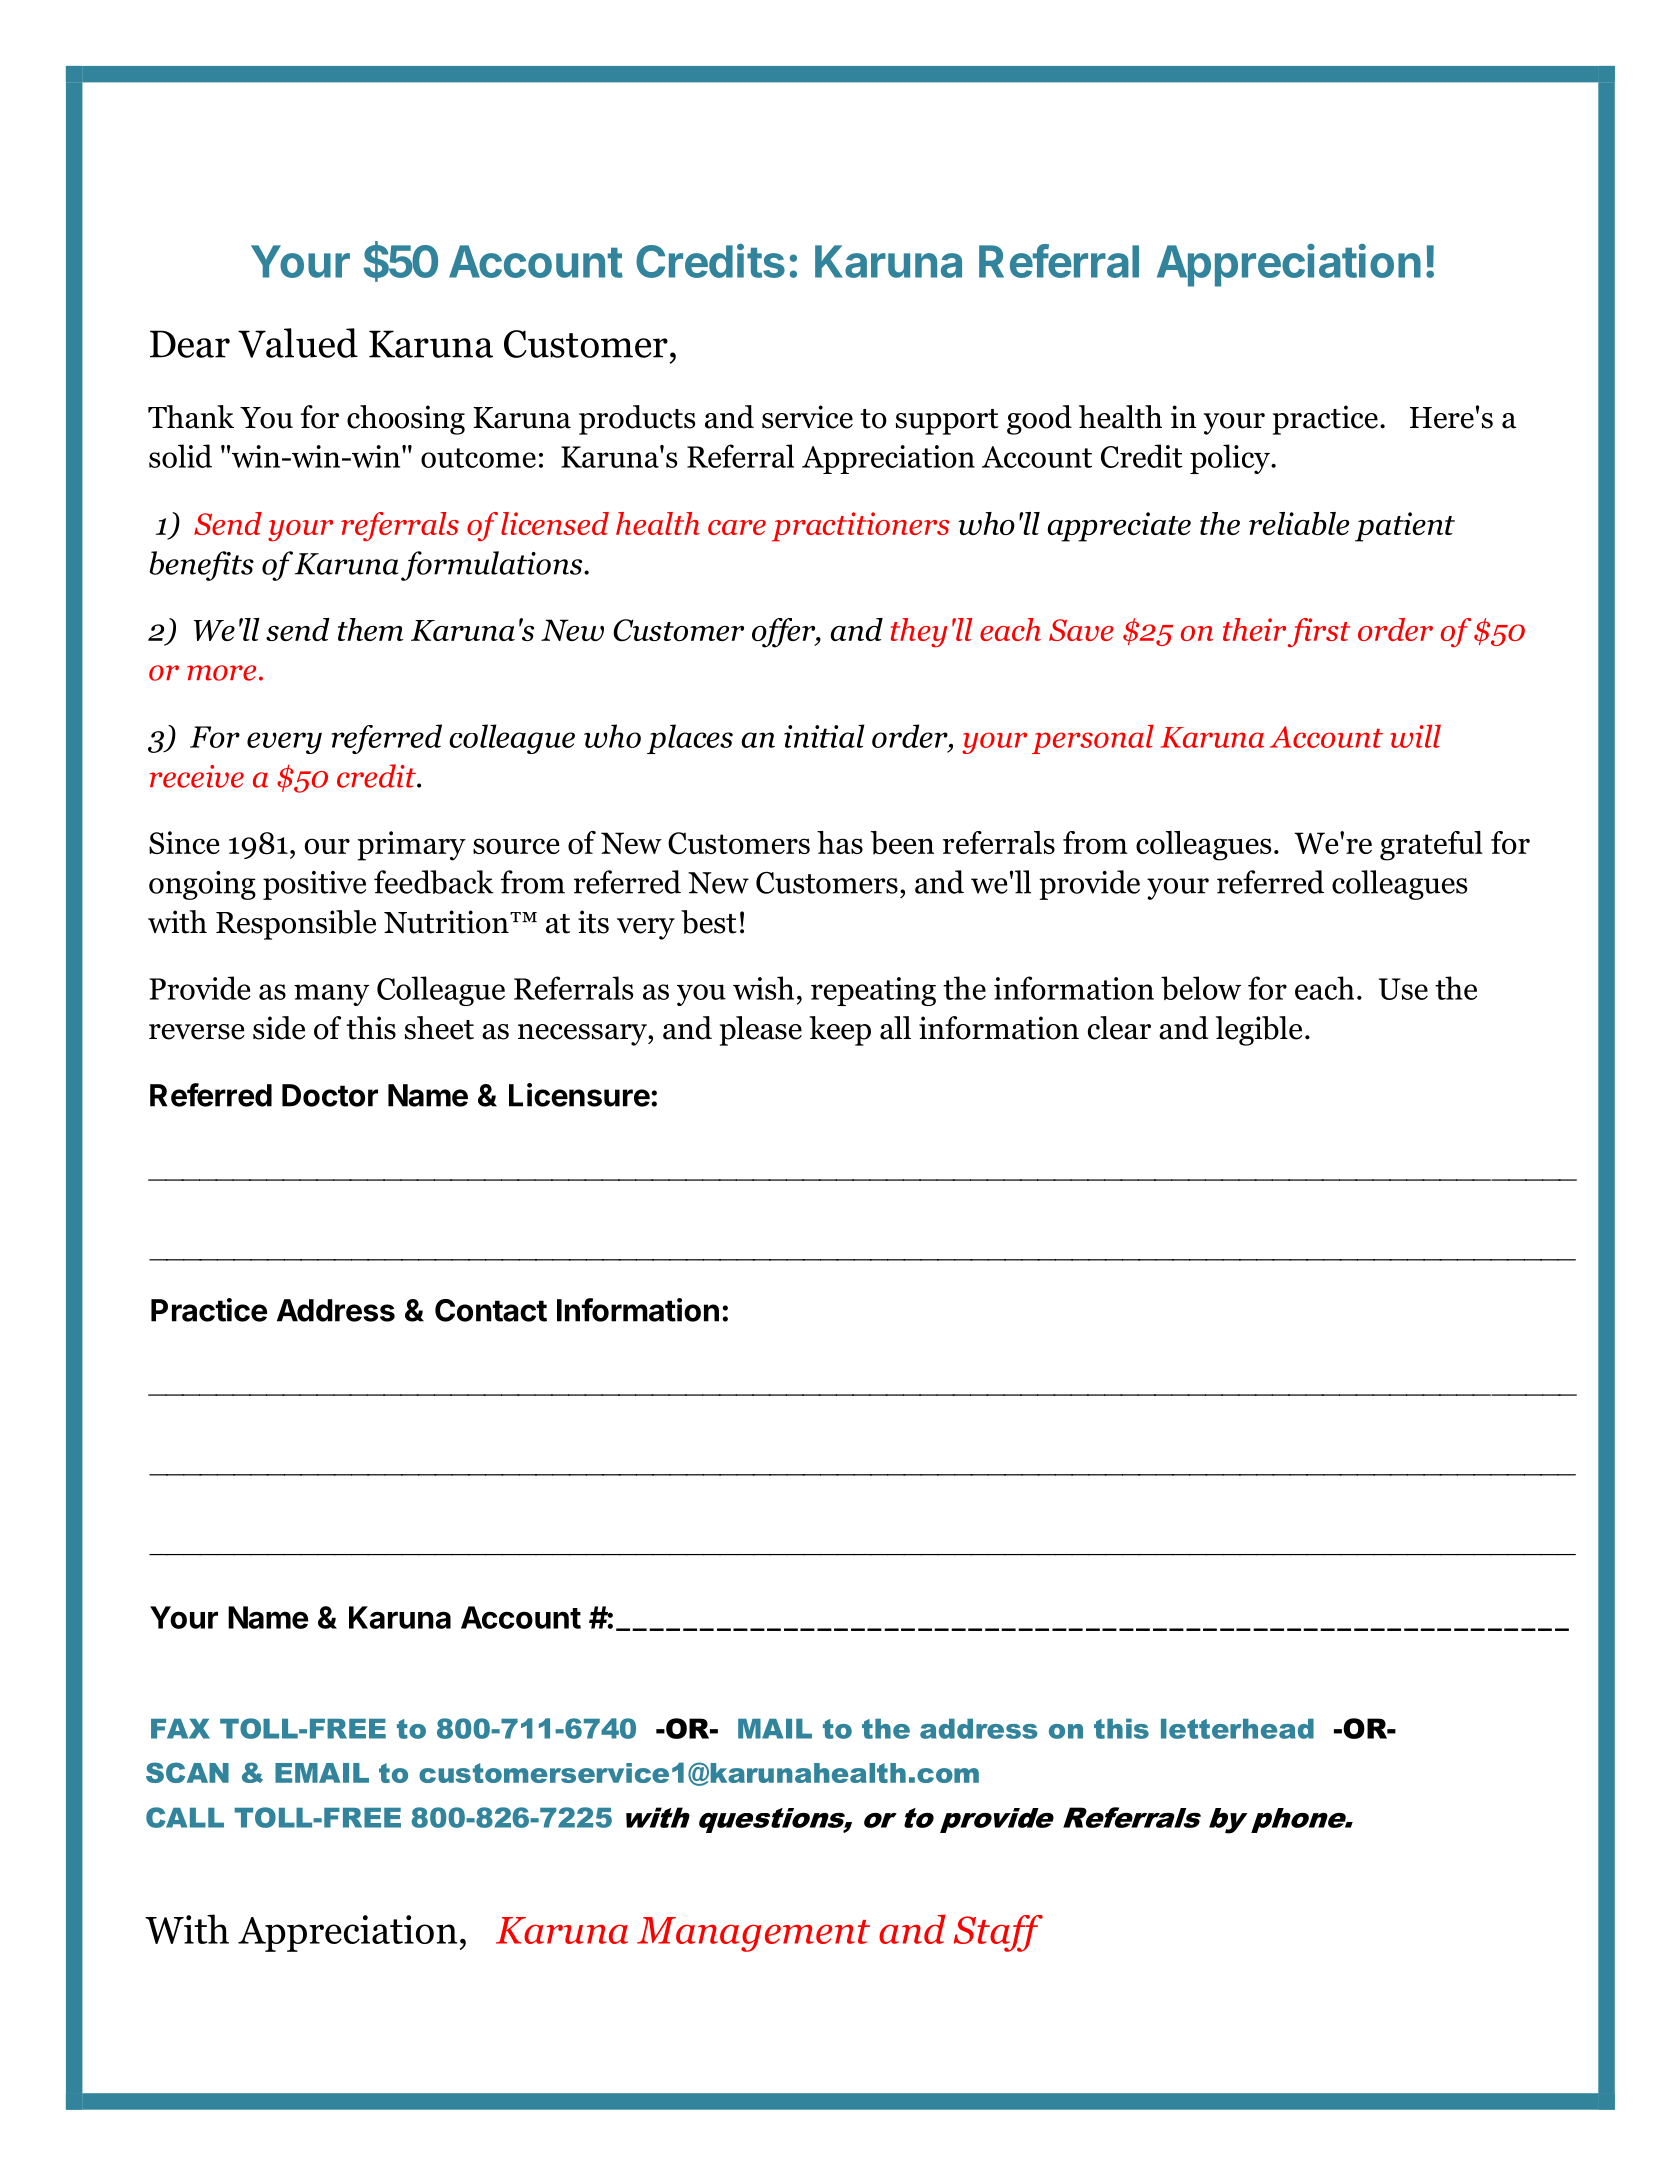 Image resolution: width=1680 pixels, height=2175 pixels. I want to click on keep, so click(840, 1031).
